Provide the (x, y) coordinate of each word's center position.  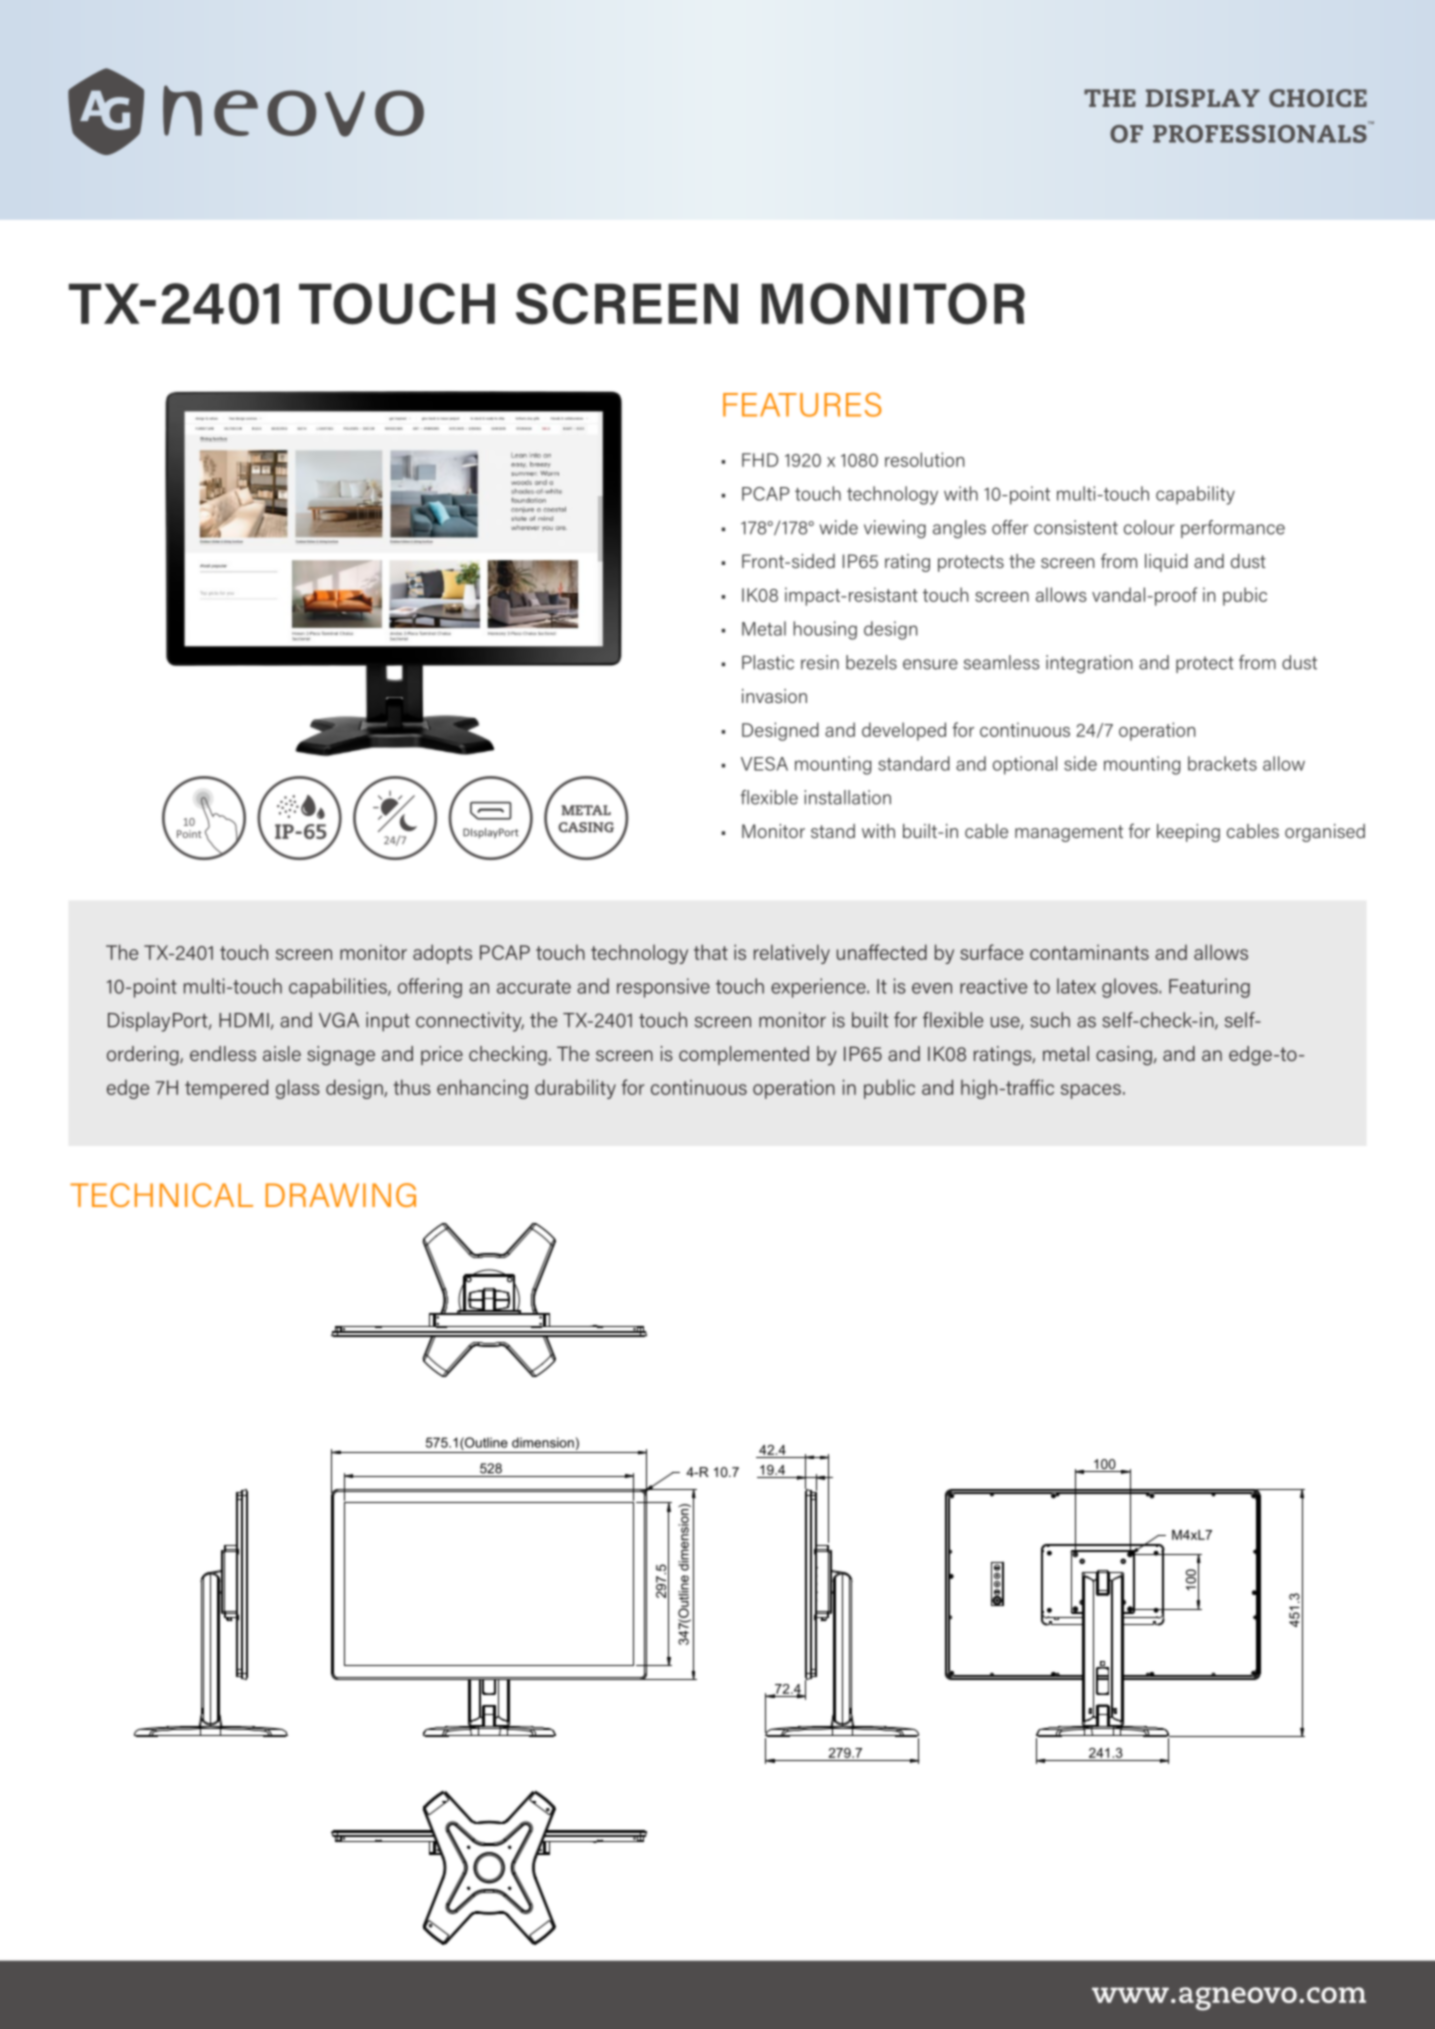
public (889, 1089)
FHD (760, 460)
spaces (1091, 1091)
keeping (1188, 833)
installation (848, 797)
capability (1195, 495)
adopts (442, 954)
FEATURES (802, 405)
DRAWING (341, 1195)
